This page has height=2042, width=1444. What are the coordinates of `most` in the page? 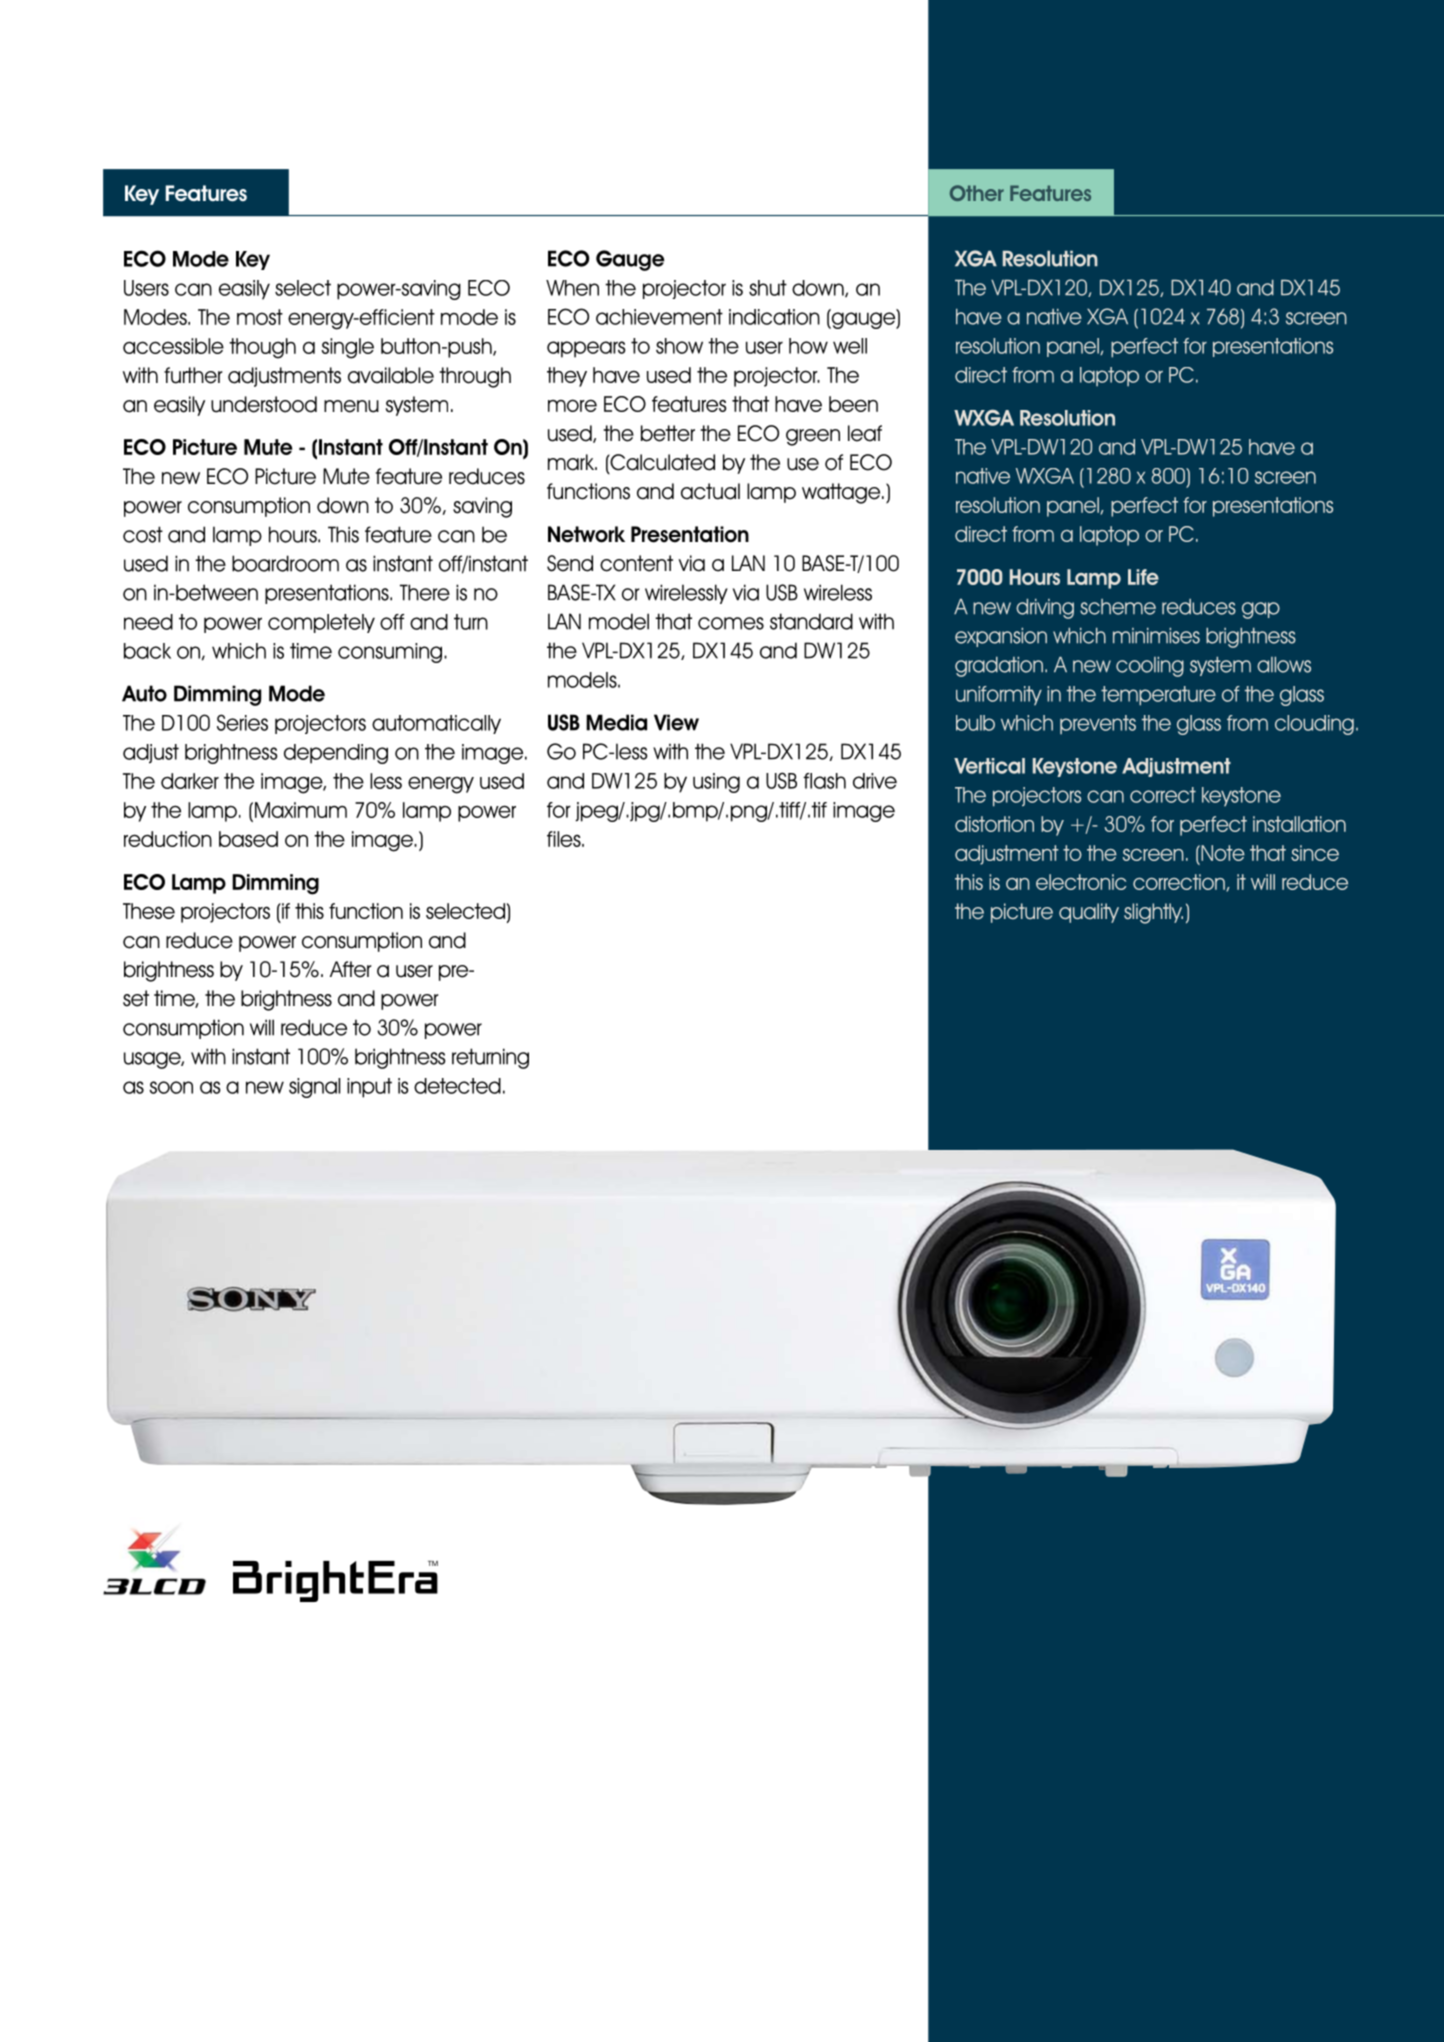 It's located at (260, 317).
